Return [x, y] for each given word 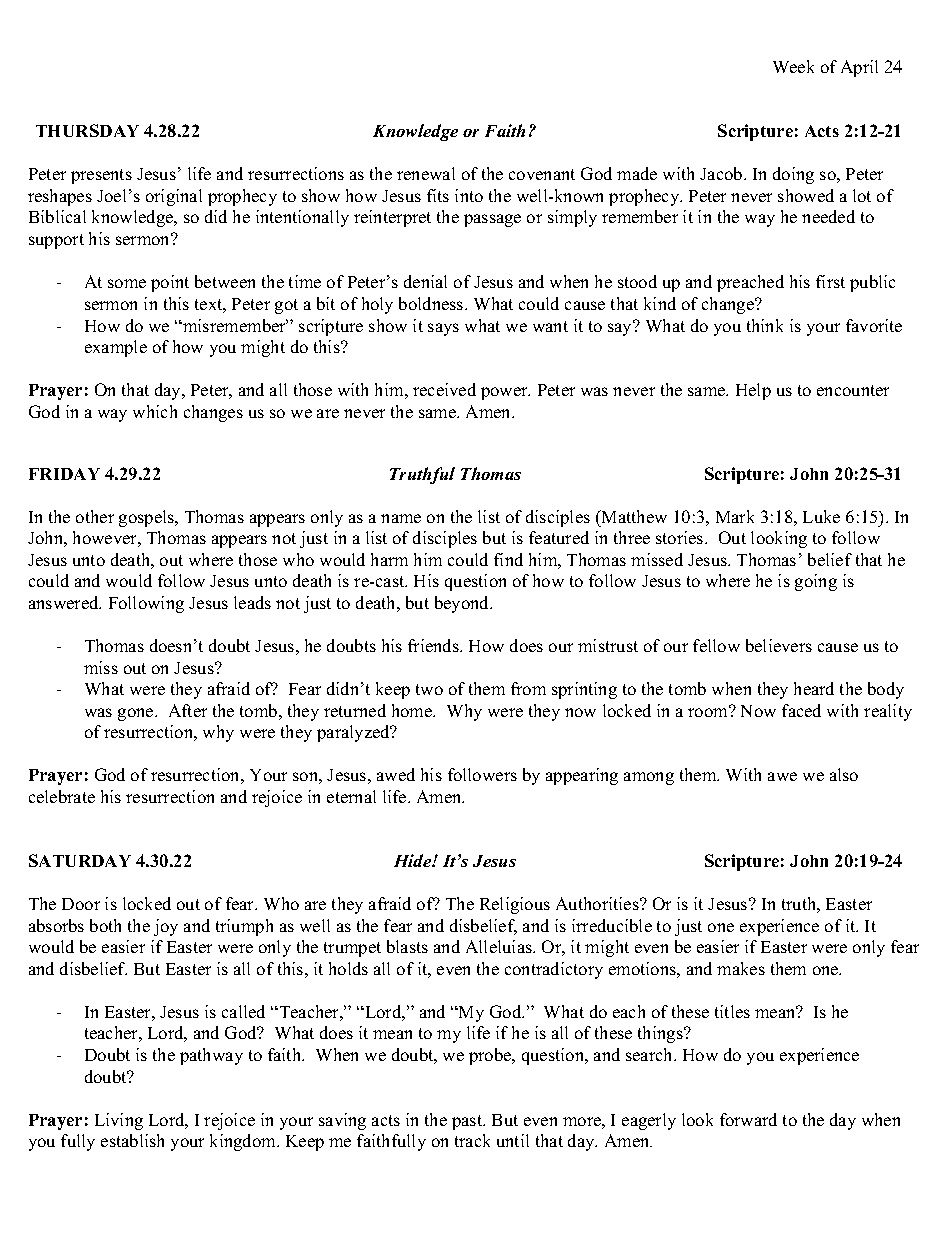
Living [119, 1121]
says [443, 329]
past [468, 1122]
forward [748, 1119]
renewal [426, 173]
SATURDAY [80, 860]
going [816, 582]
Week [793, 66]
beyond [463, 604]
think [765, 325]
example [116, 348]
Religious [515, 905]
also [844, 774]
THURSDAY [87, 130]
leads [252, 602]
